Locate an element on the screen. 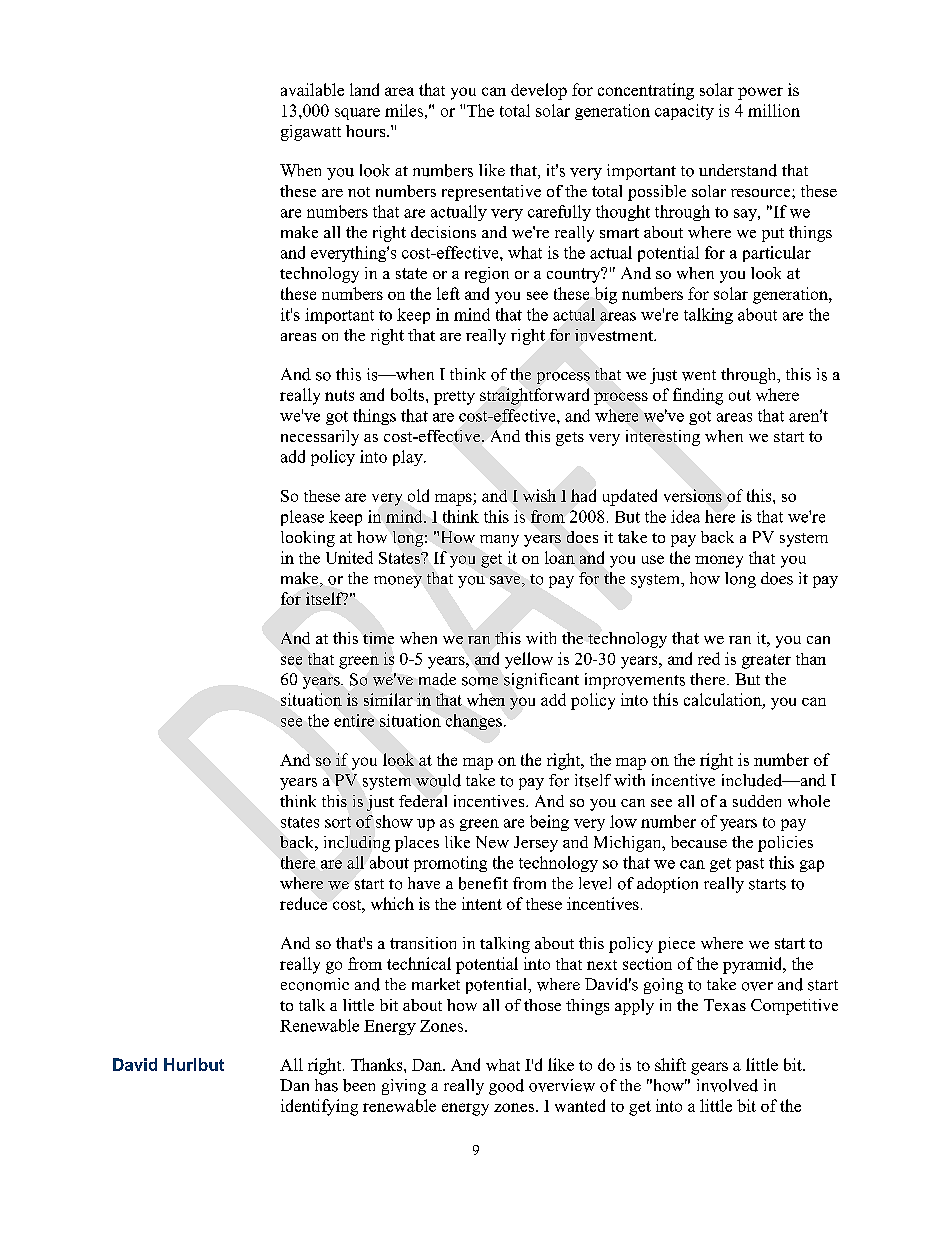 The height and width of the screenshot is (1233, 952). develop is located at coordinates (539, 91).
